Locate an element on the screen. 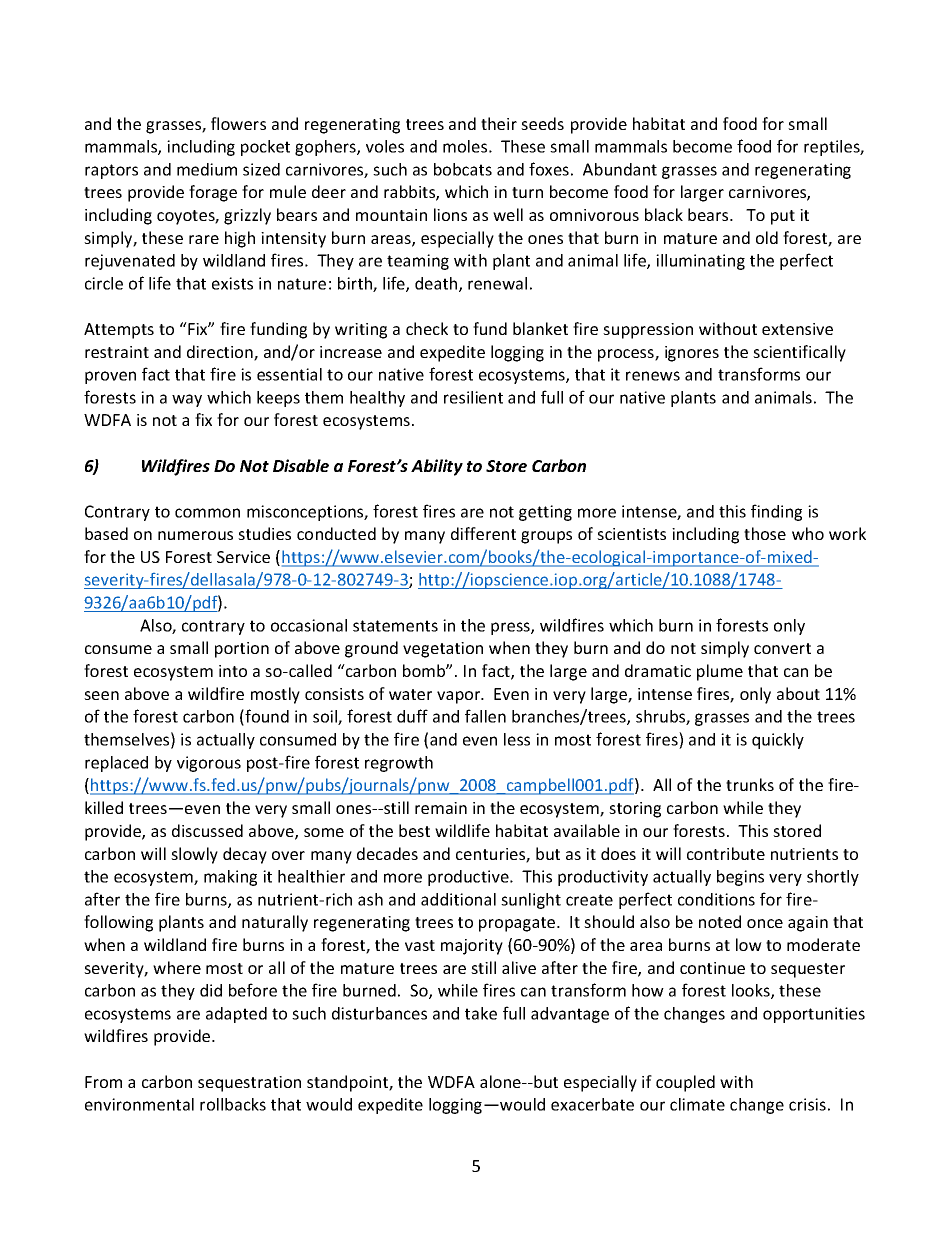 Image resolution: width=952 pixels, height=1233 pixels. way is located at coordinates (187, 400).
